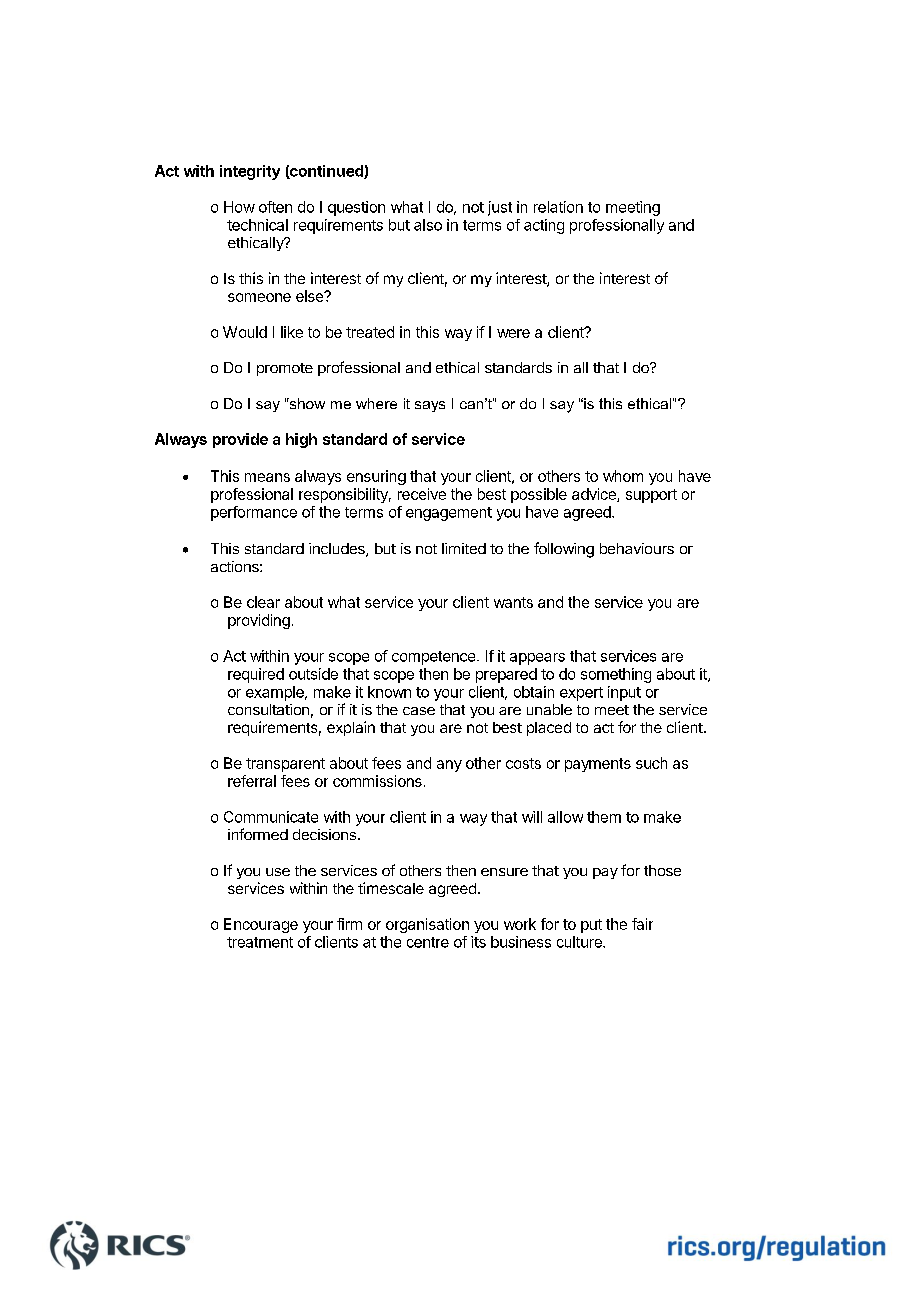 This image has height=1309, width=924. I want to click on were, so click(513, 333).
